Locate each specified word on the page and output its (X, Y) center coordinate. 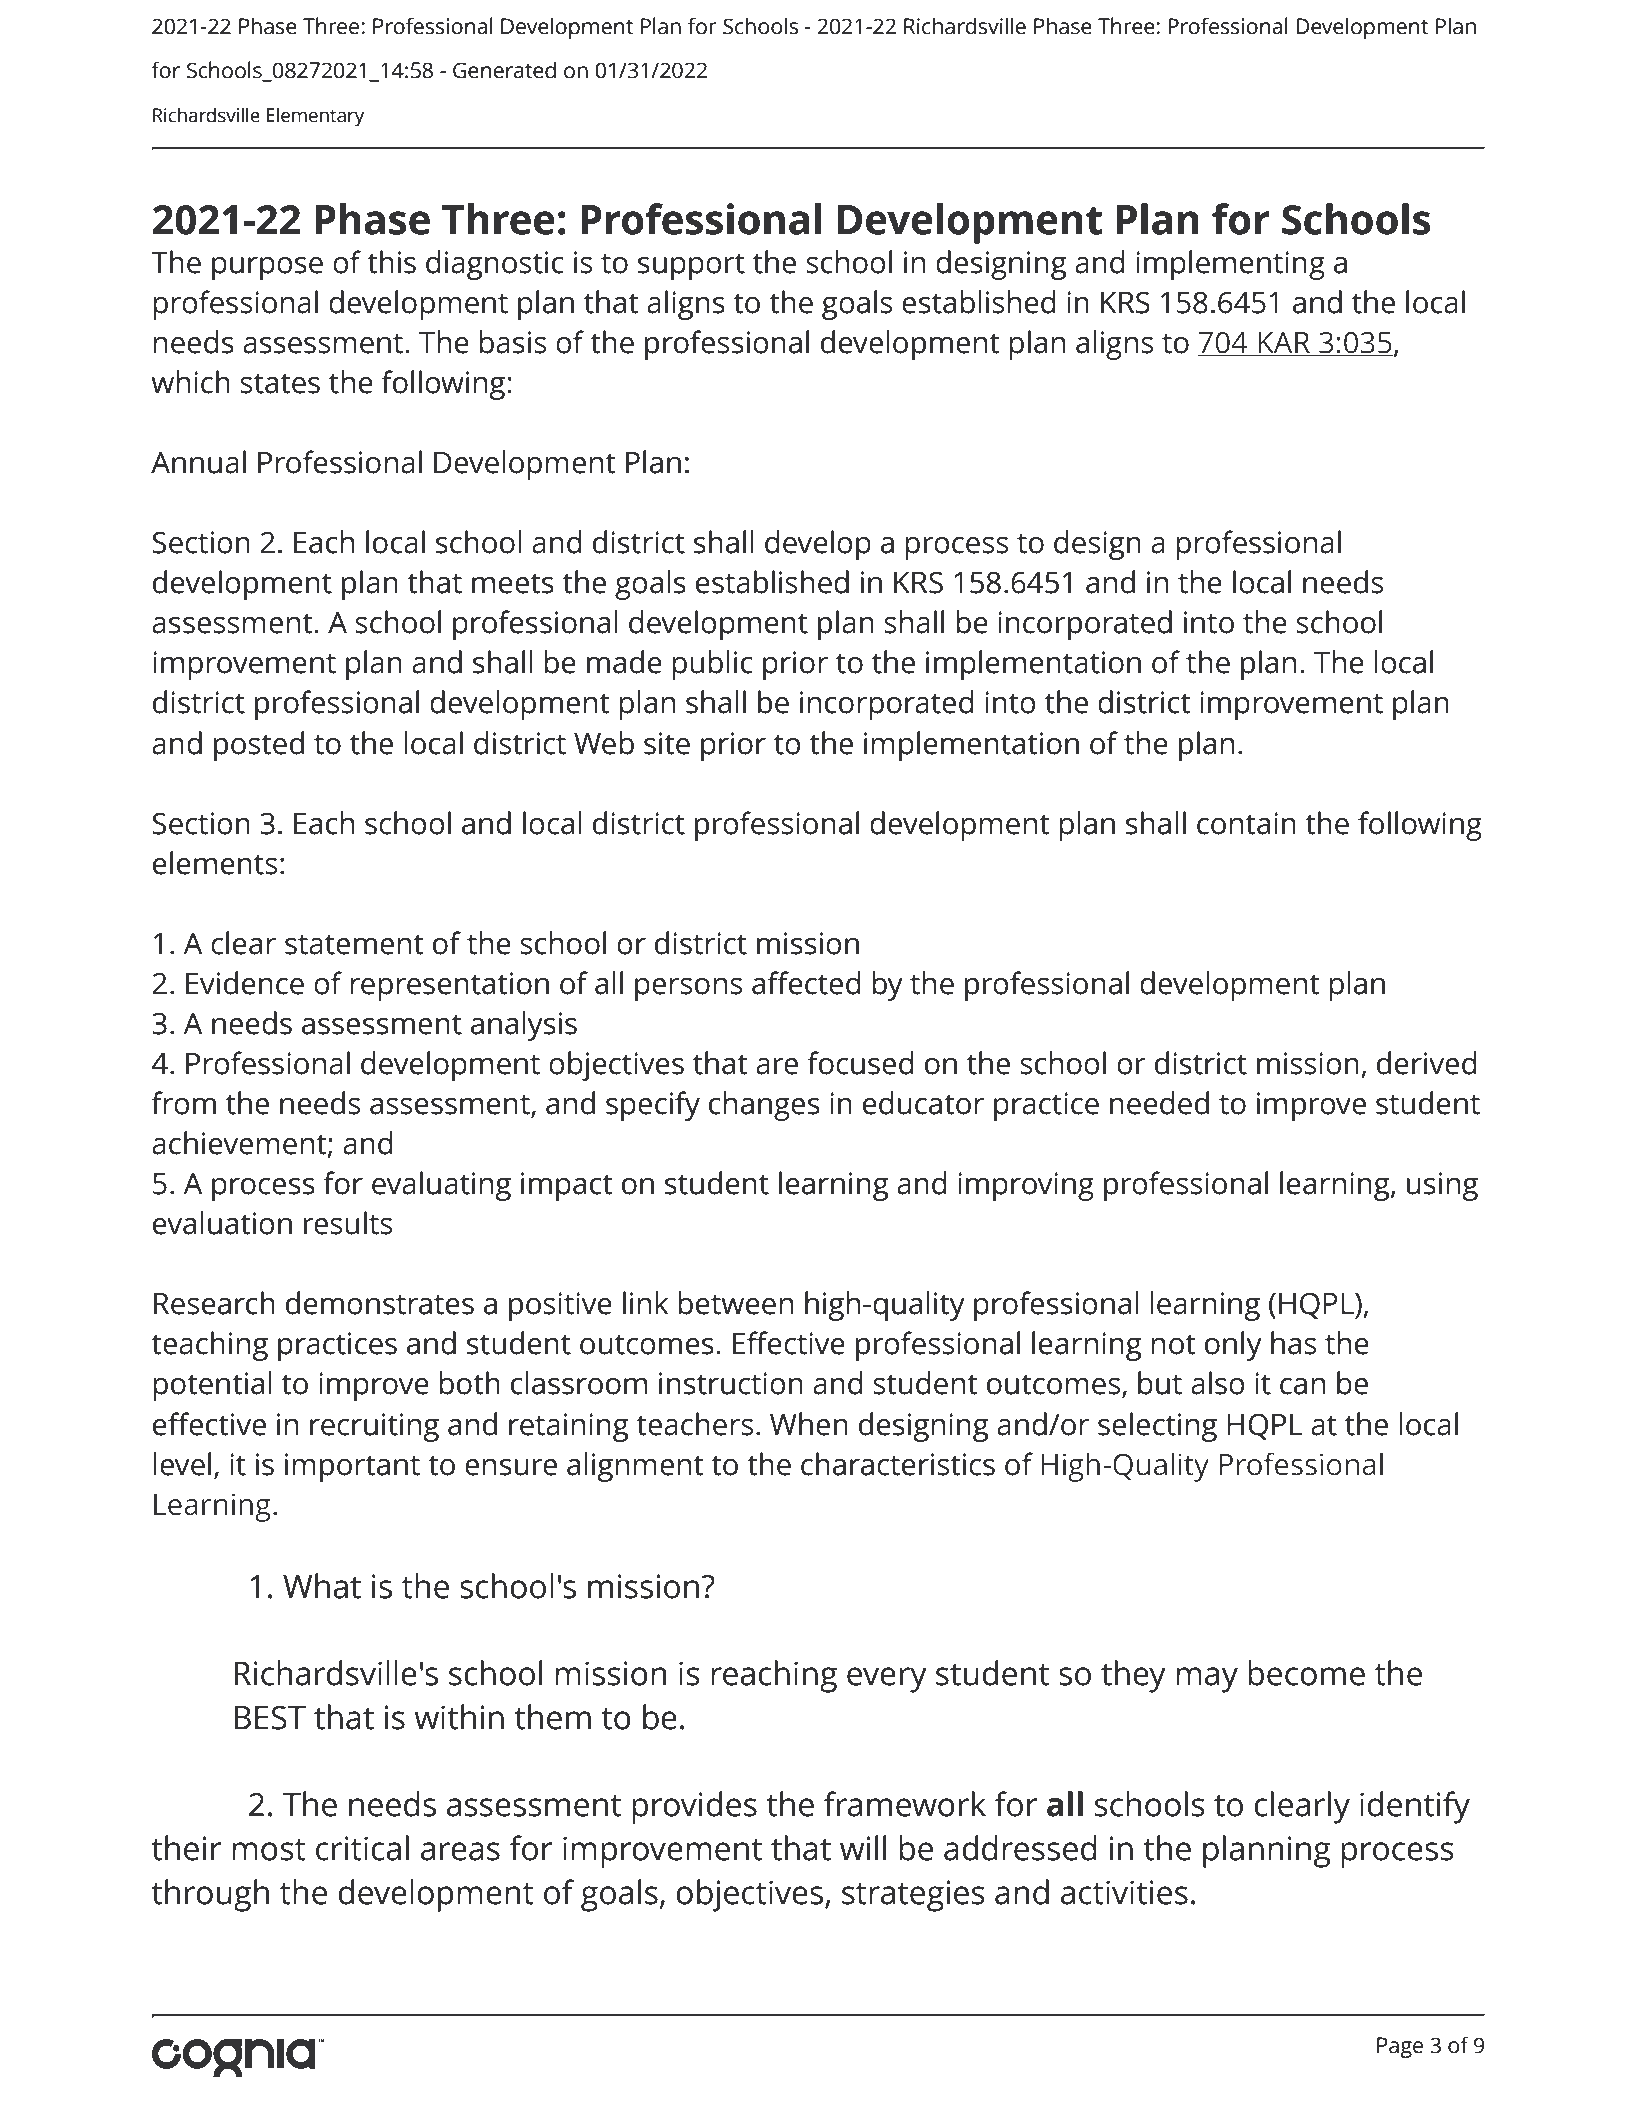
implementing (1230, 265)
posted (259, 746)
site (667, 743)
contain (1246, 823)
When (809, 1424)
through (210, 1895)
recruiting (374, 1427)
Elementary (315, 117)
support (691, 266)
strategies (913, 1896)
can (1302, 1386)
